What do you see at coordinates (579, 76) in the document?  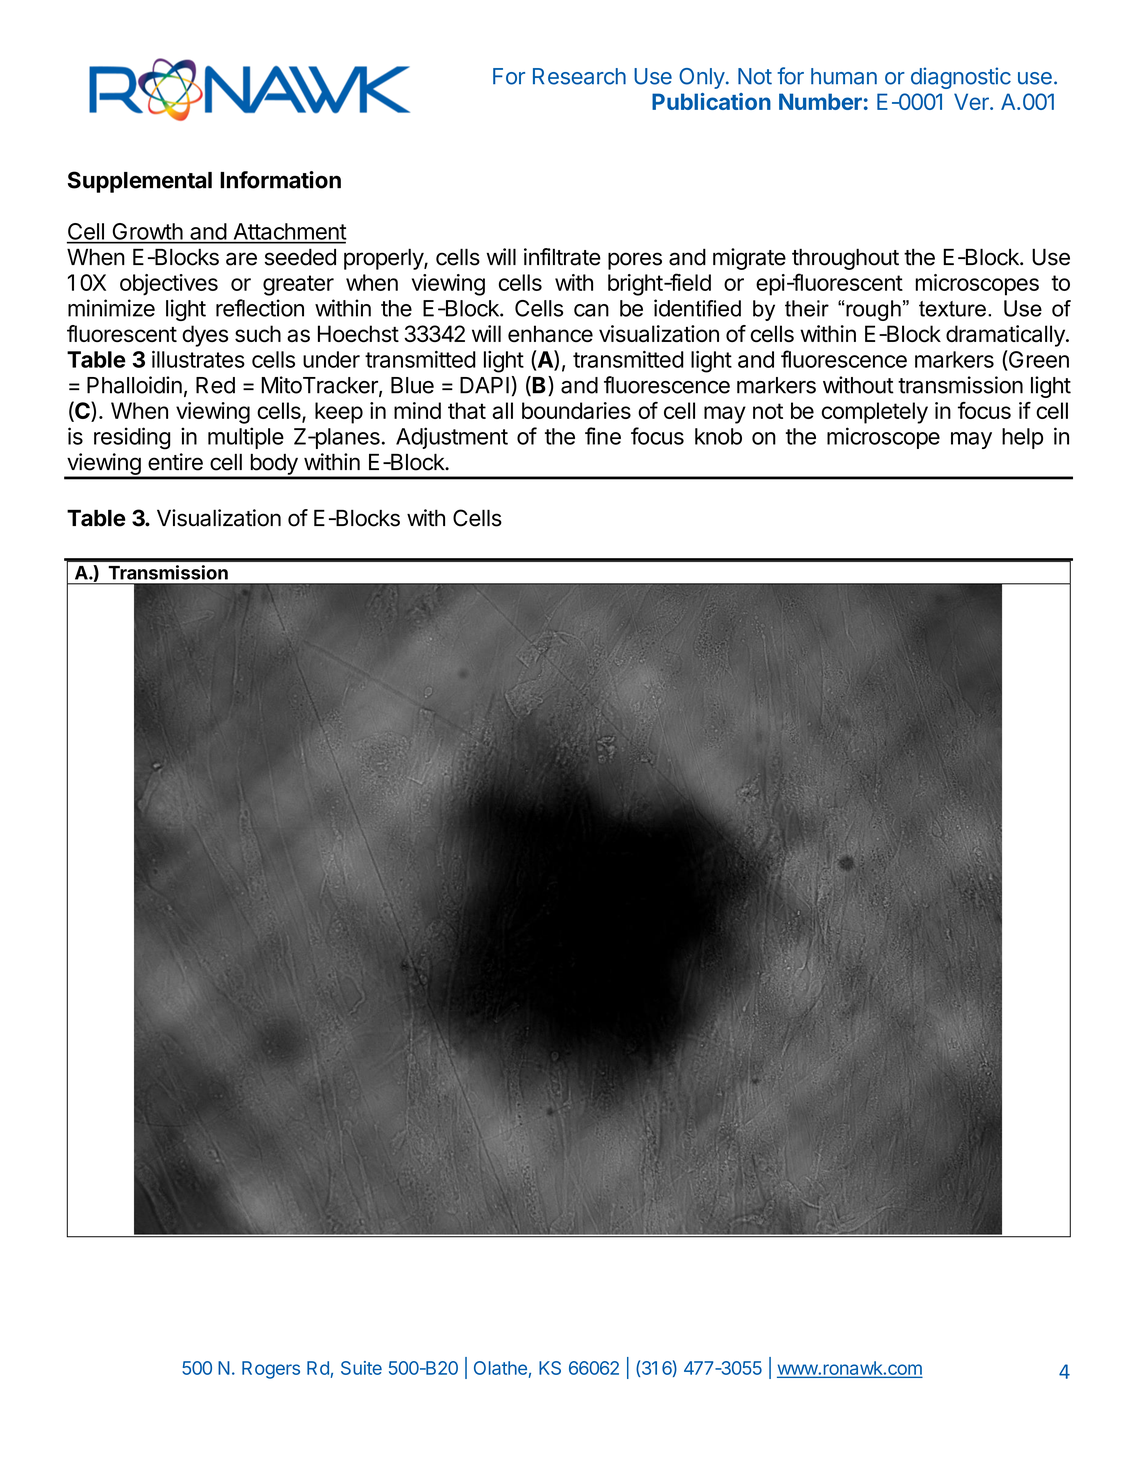 I see `Research` at bounding box center [579, 76].
